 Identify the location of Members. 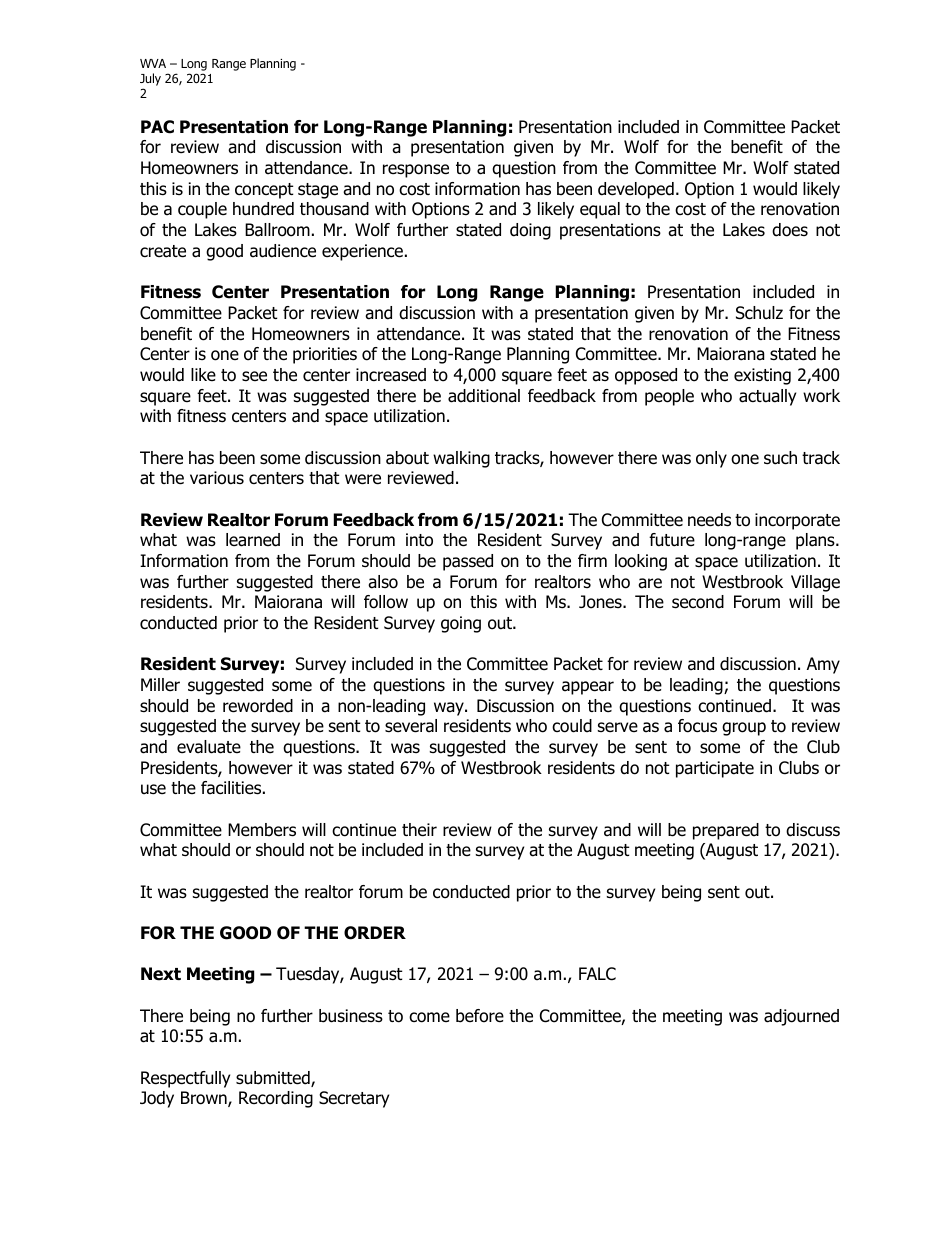
(262, 830).
